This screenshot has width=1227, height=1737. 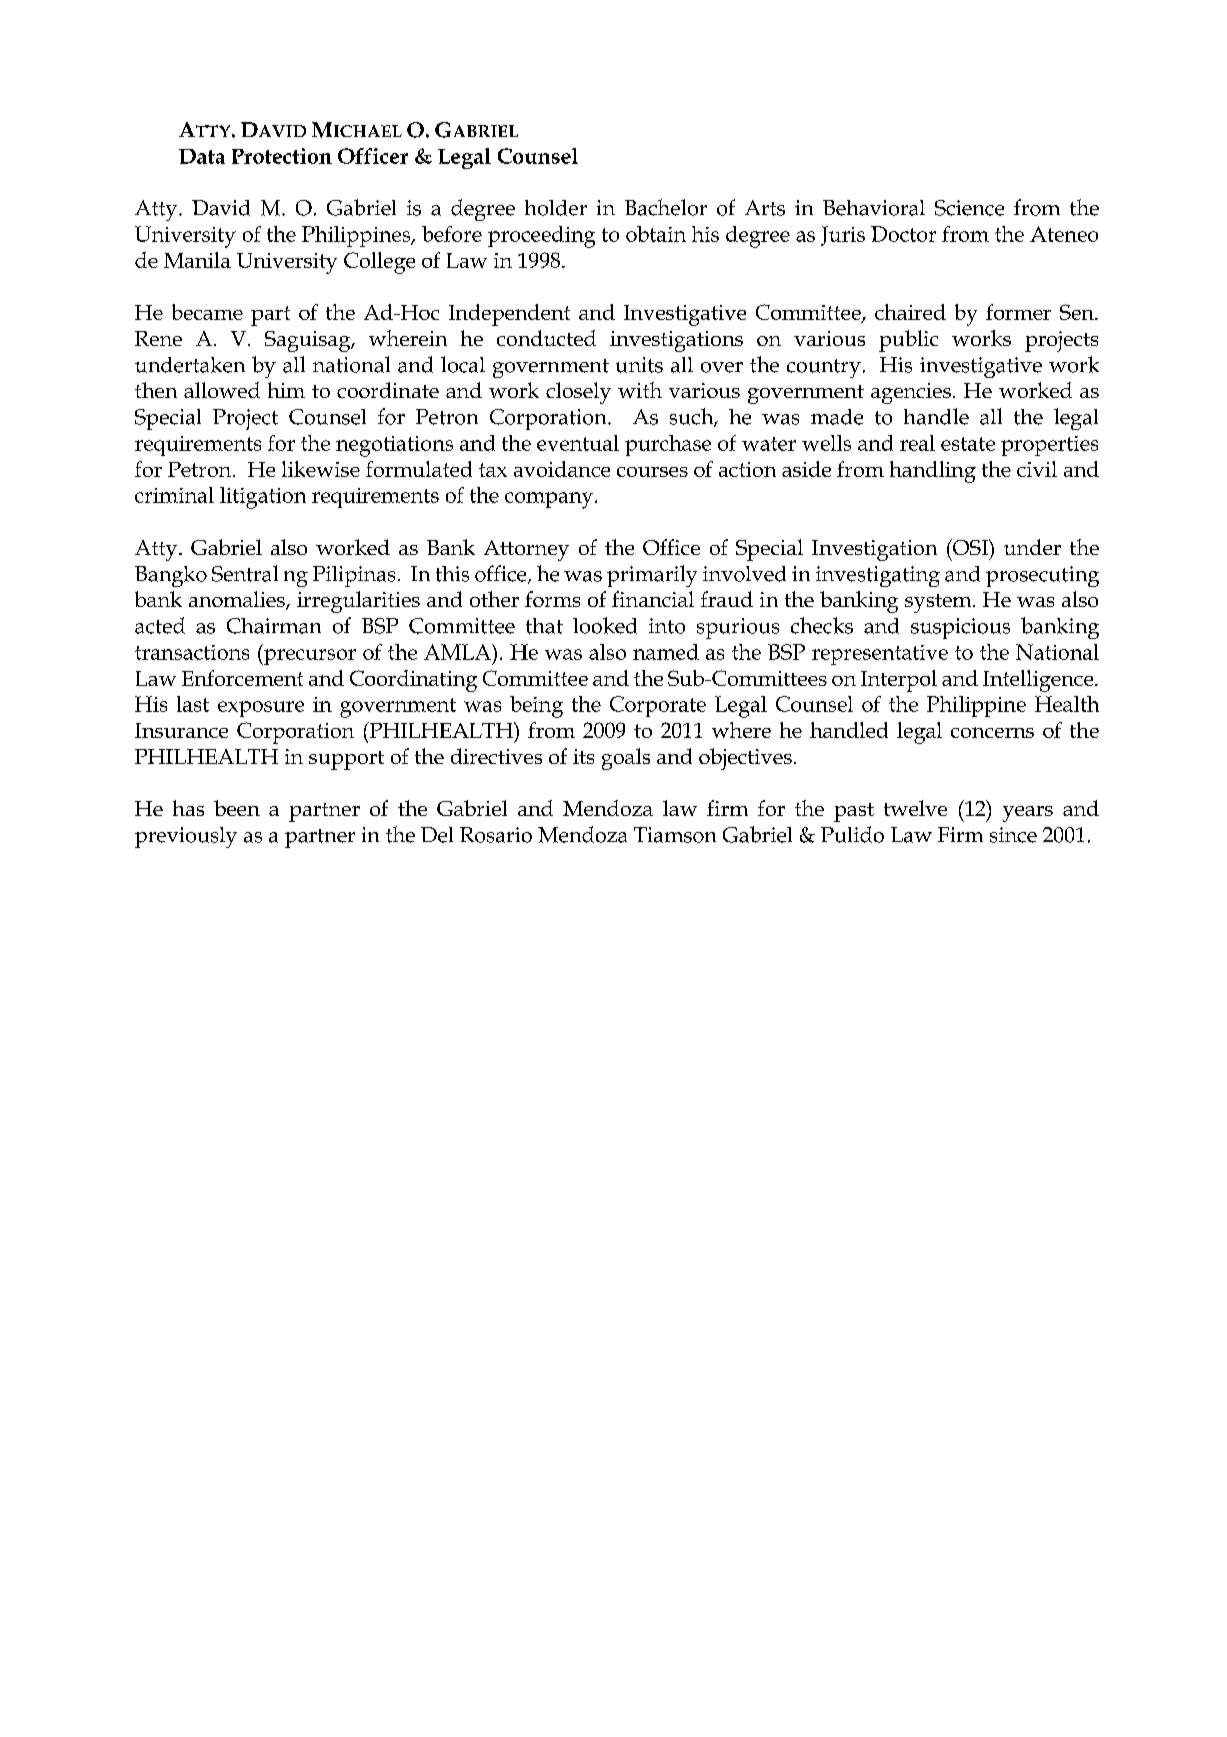 I want to click on been, so click(x=237, y=808).
